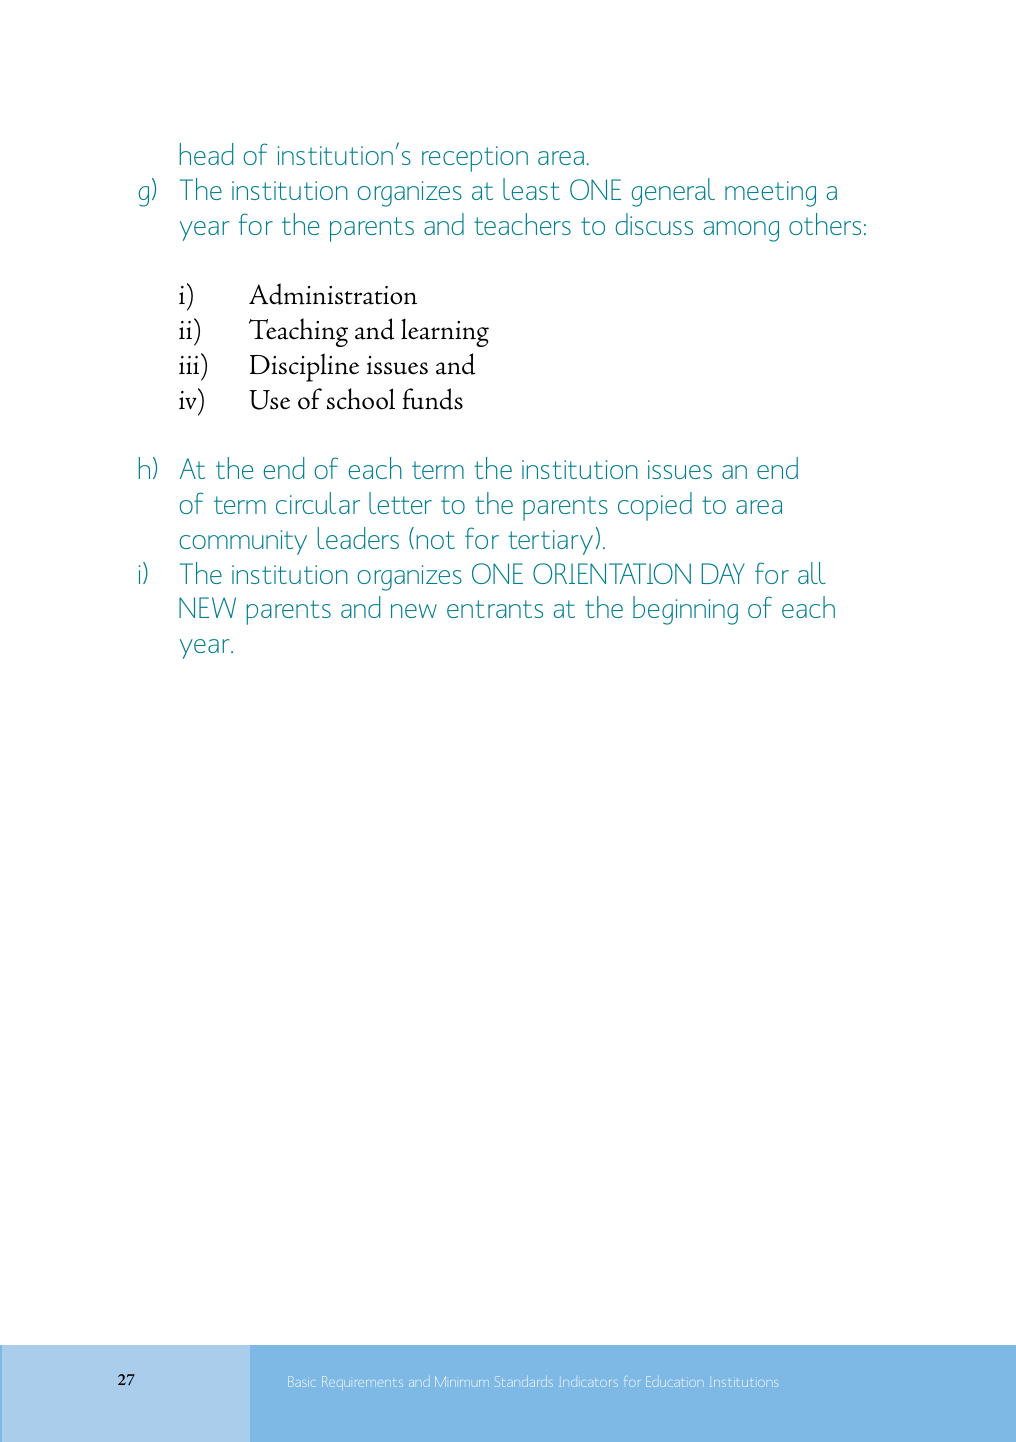  I want to click on community, so click(243, 542).
